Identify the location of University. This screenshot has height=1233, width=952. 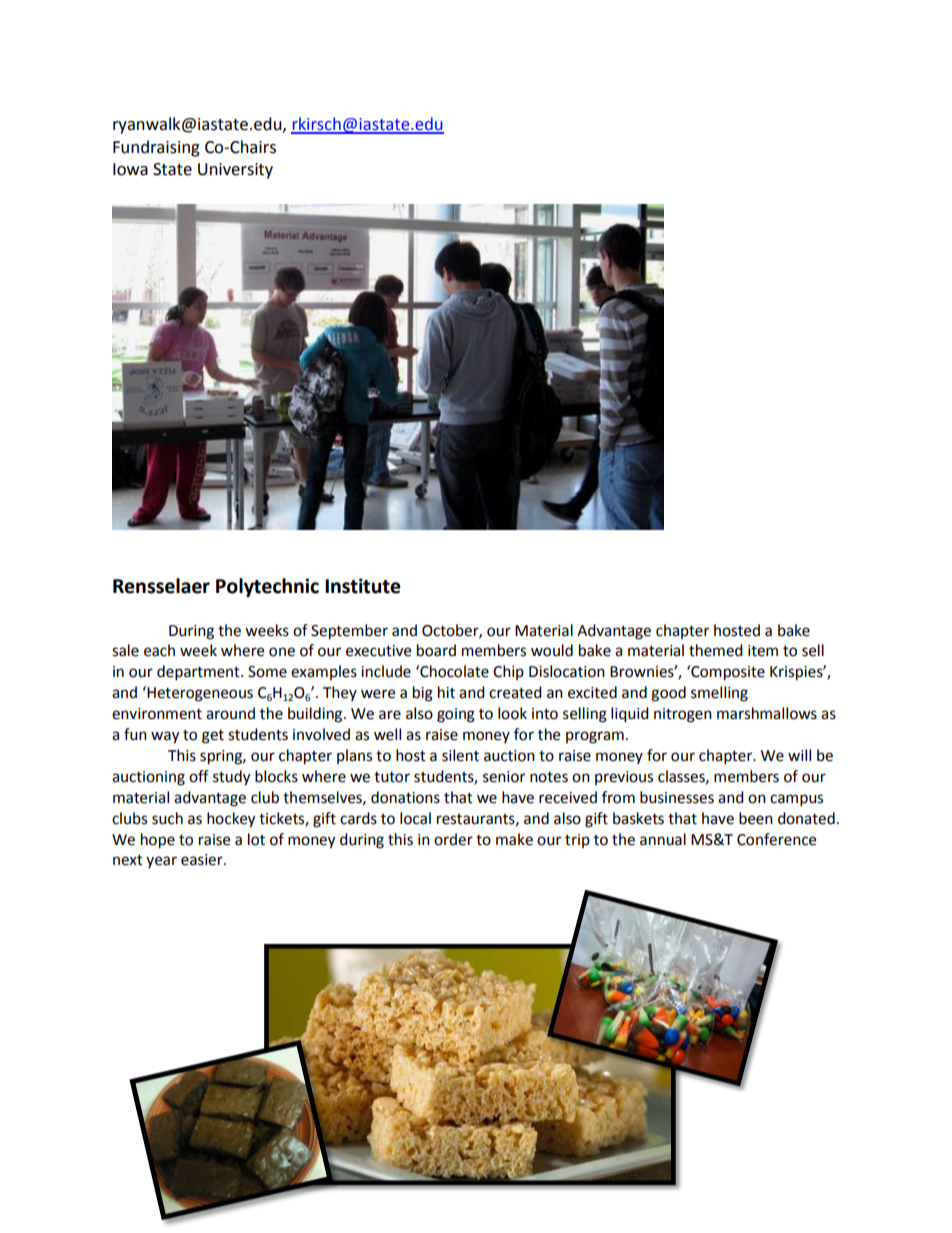
(235, 171).
